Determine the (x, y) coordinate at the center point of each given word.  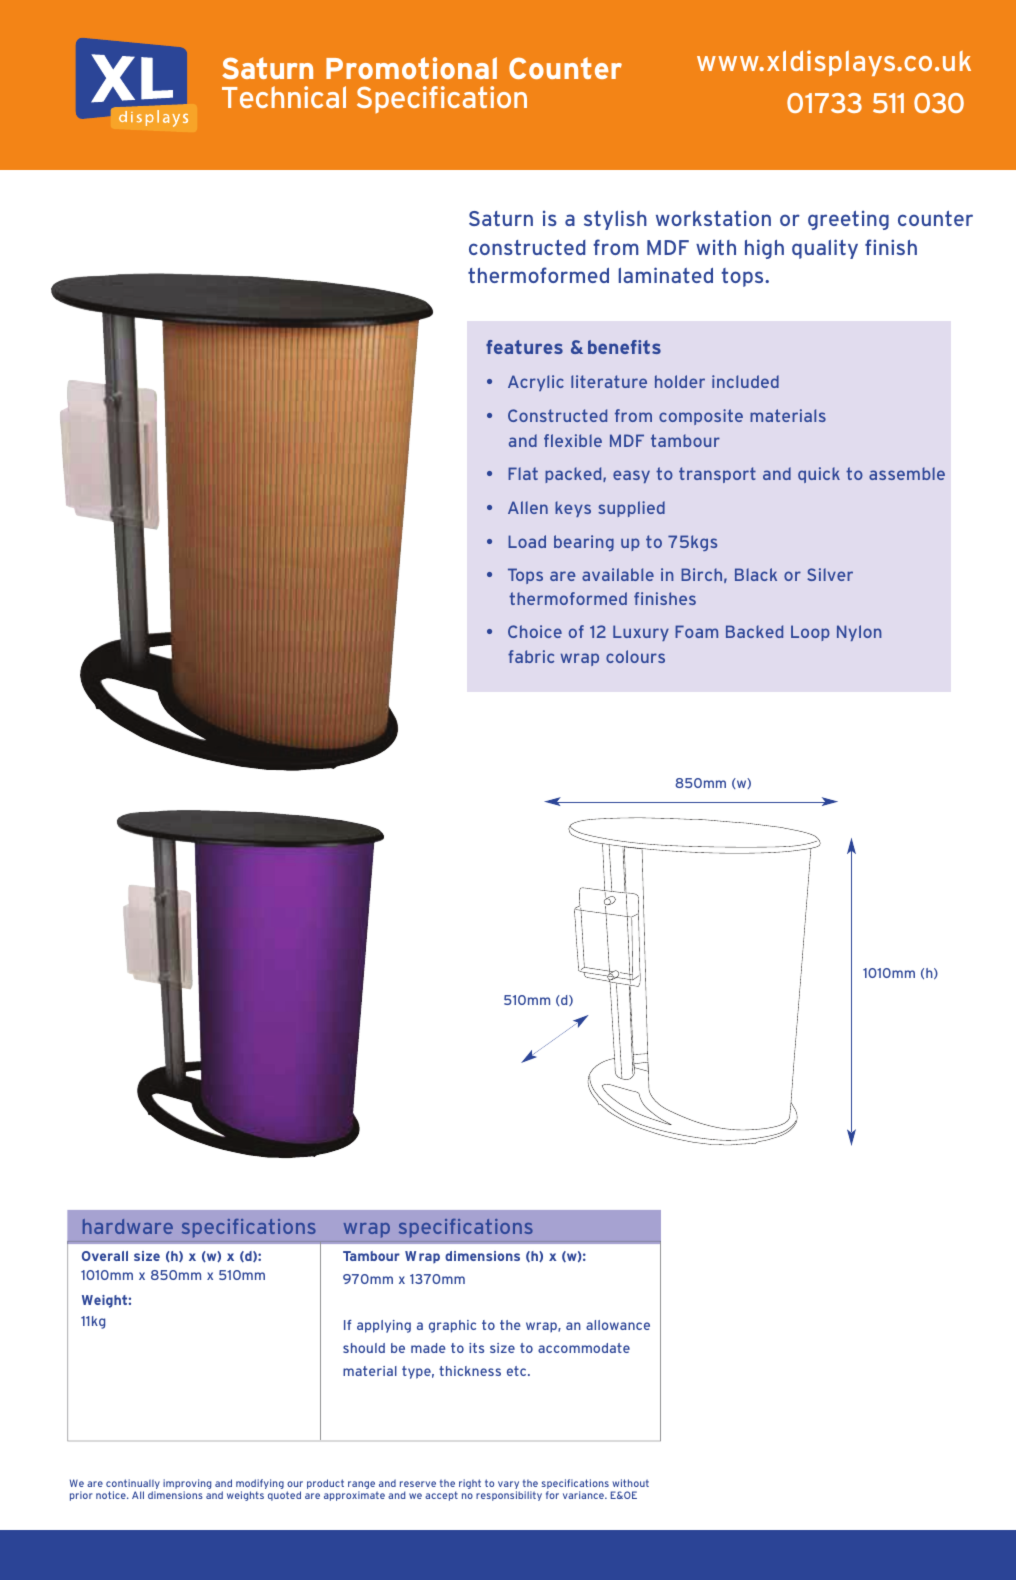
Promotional (411, 68)
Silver (830, 574)
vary (509, 1486)
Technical (284, 97)
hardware (128, 1226)
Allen (528, 507)
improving (187, 1485)
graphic (452, 1326)
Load (527, 541)
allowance (618, 1325)
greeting (848, 220)
